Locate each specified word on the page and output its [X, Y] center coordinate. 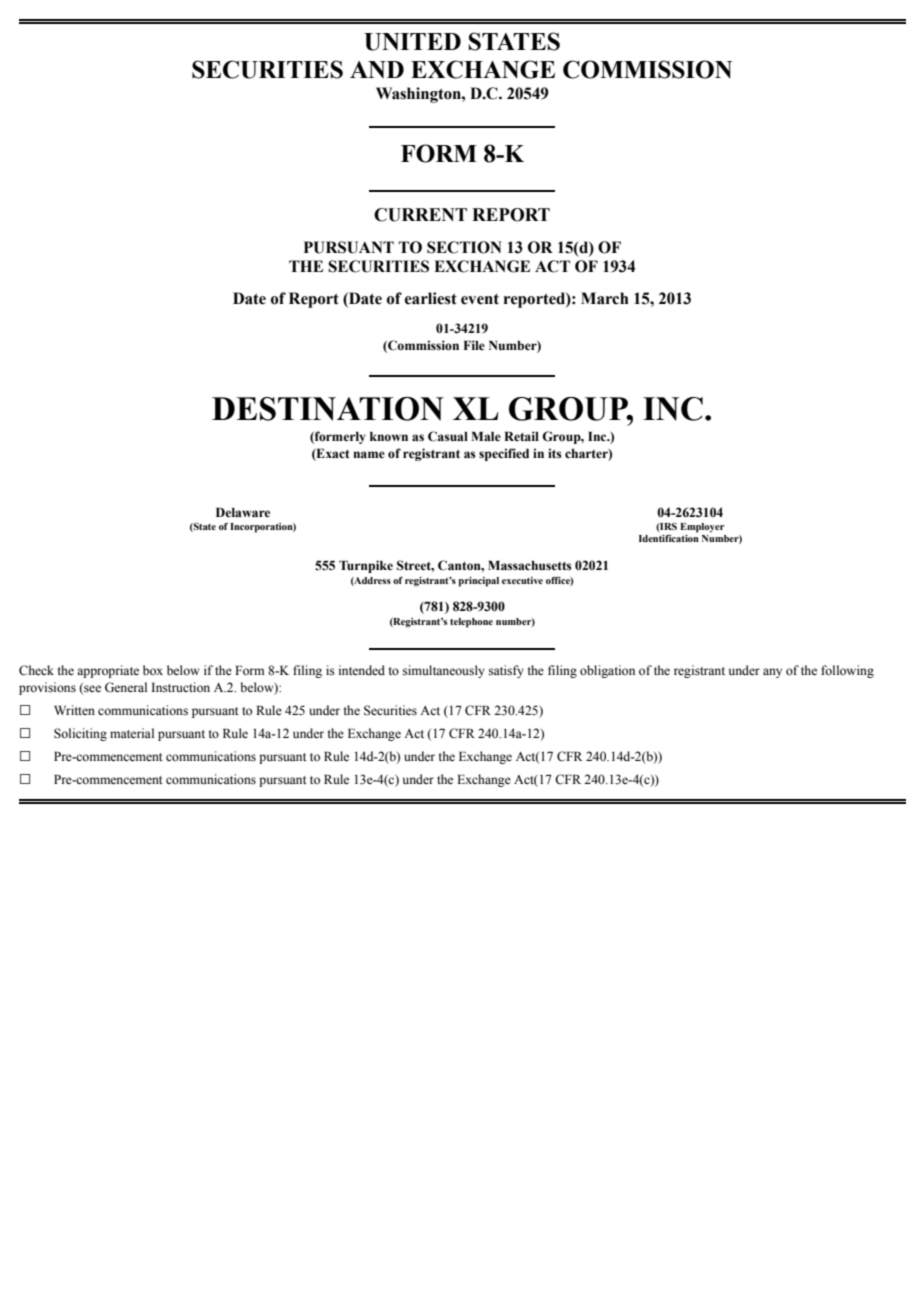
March [605, 298]
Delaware [243, 513]
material [132, 733]
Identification [669, 537]
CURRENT [420, 215]
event [480, 299]
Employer [702, 528]
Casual [448, 436]
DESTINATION [328, 409]
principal [479, 582]
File [474, 345]
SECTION [464, 247]
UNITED [412, 42]
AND [377, 69]
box [153, 670]
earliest [431, 298]
